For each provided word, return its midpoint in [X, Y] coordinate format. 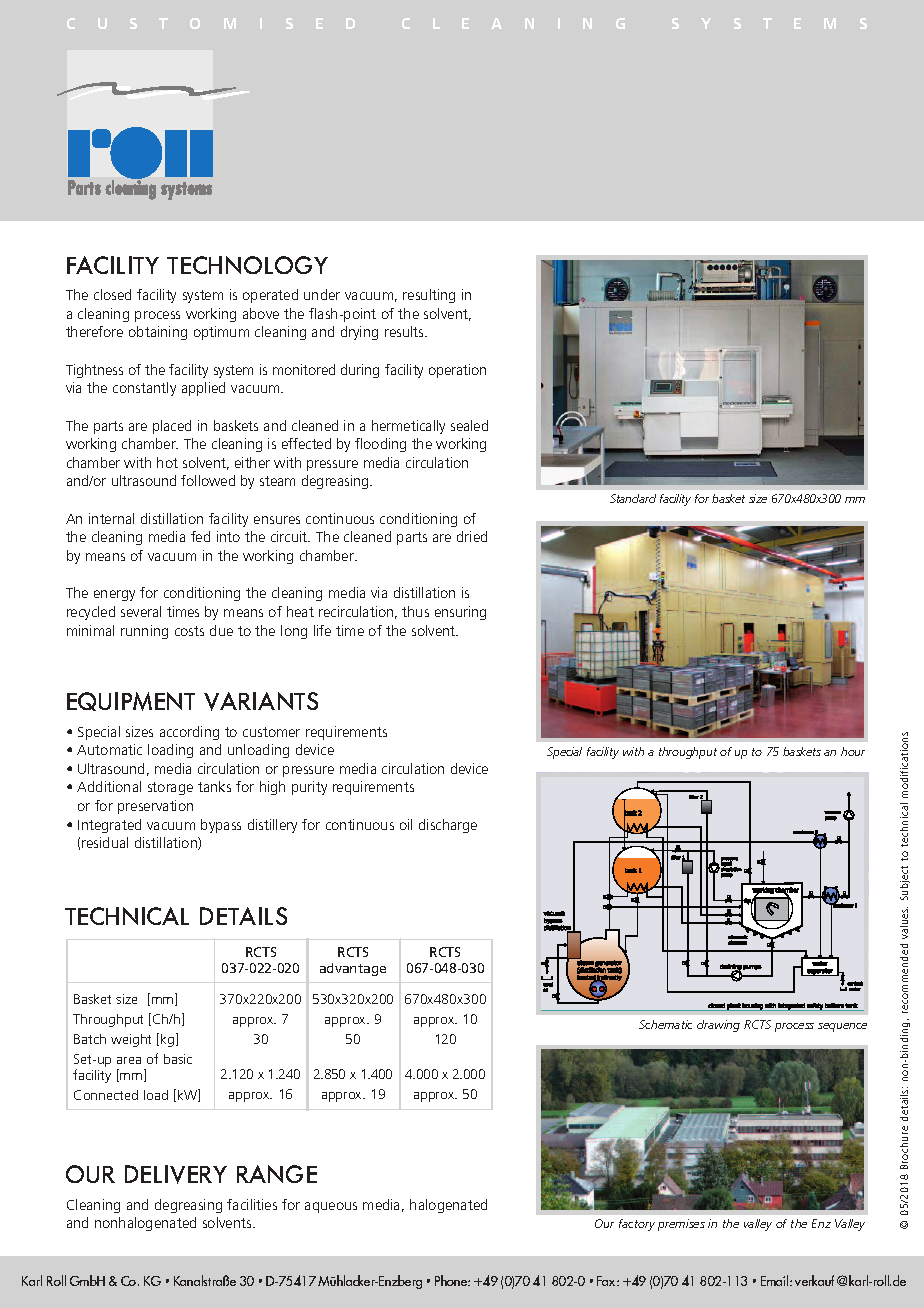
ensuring [460, 613]
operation [457, 371]
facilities [252, 1204]
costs [189, 631]
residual [105, 842]
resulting [429, 296]
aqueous [331, 1207]
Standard [633, 498]
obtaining [158, 333]
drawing [718, 1026]
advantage [353, 969]
